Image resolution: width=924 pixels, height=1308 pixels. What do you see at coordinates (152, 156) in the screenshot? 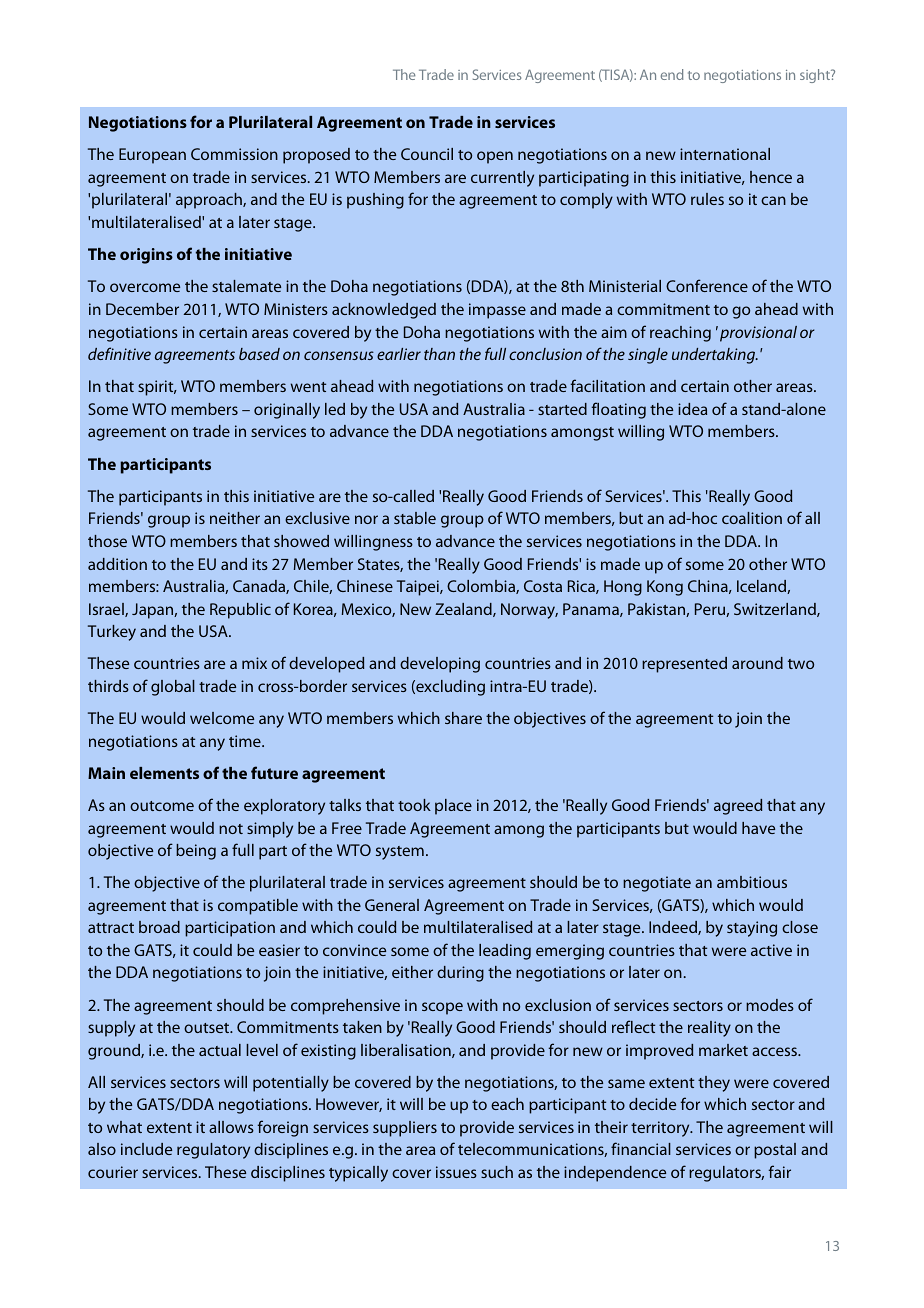
I see `European` at bounding box center [152, 156].
